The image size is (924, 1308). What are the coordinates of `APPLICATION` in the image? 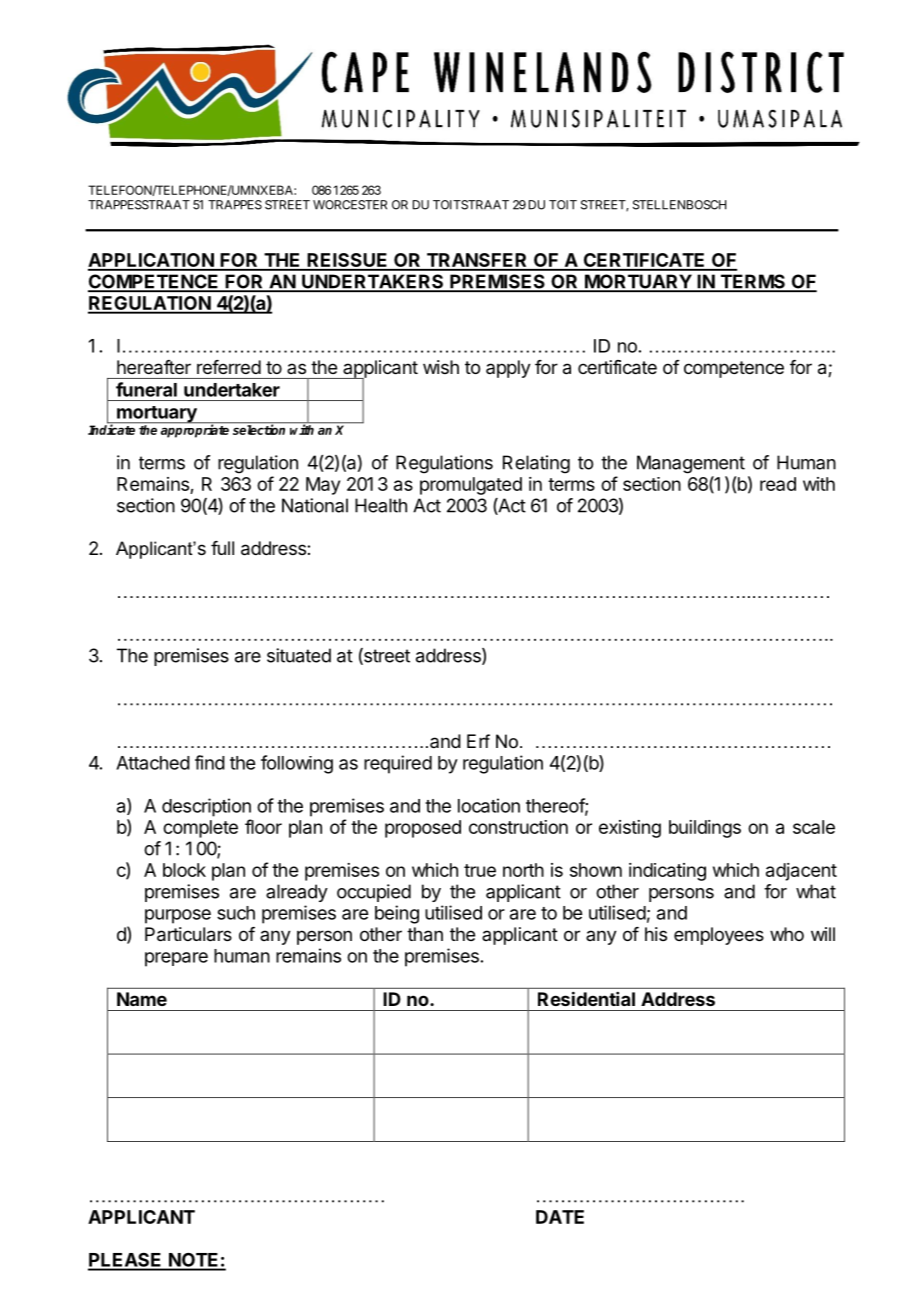 It's located at (152, 261).
